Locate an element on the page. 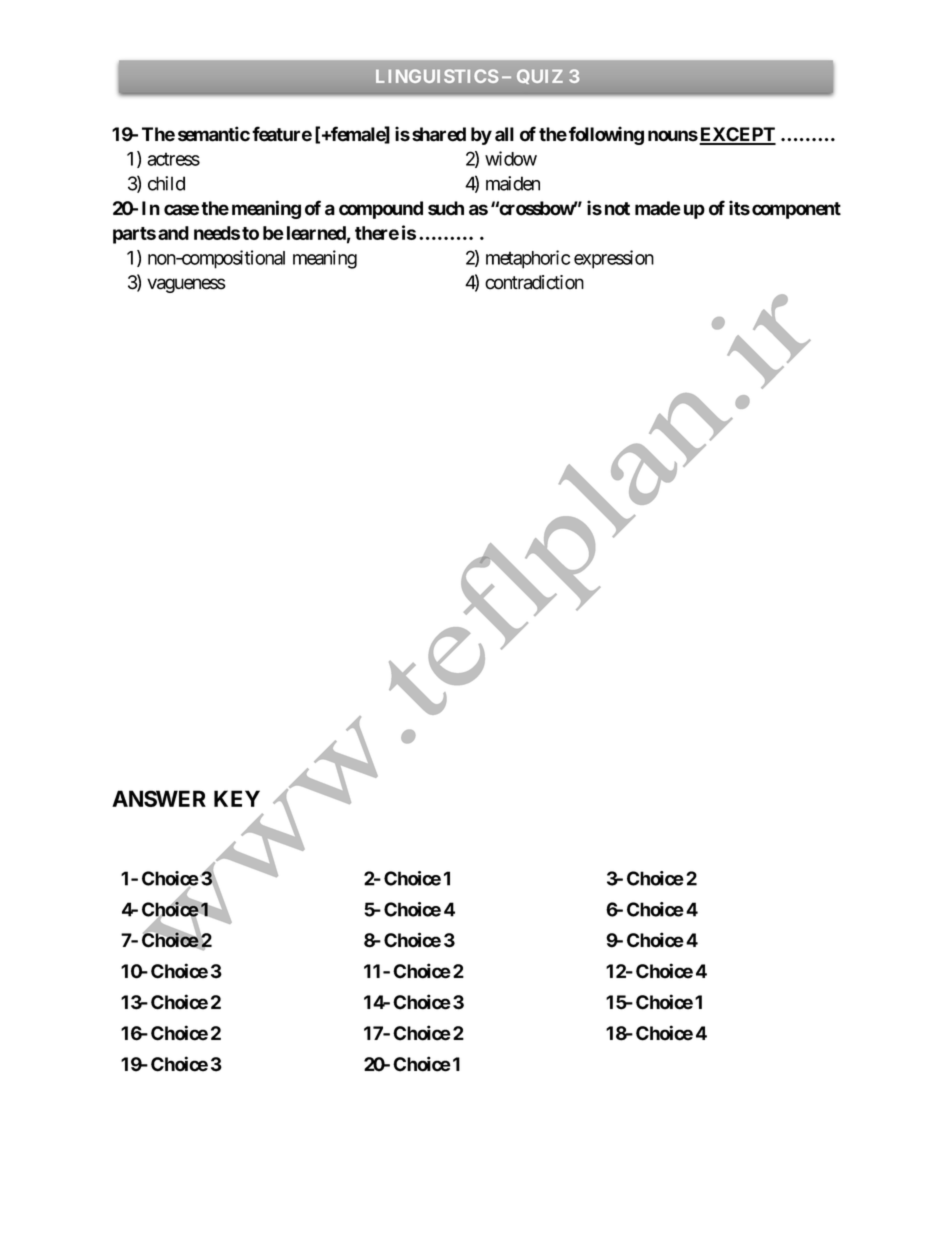  metaphoric is located at coordinates (528, 259).
